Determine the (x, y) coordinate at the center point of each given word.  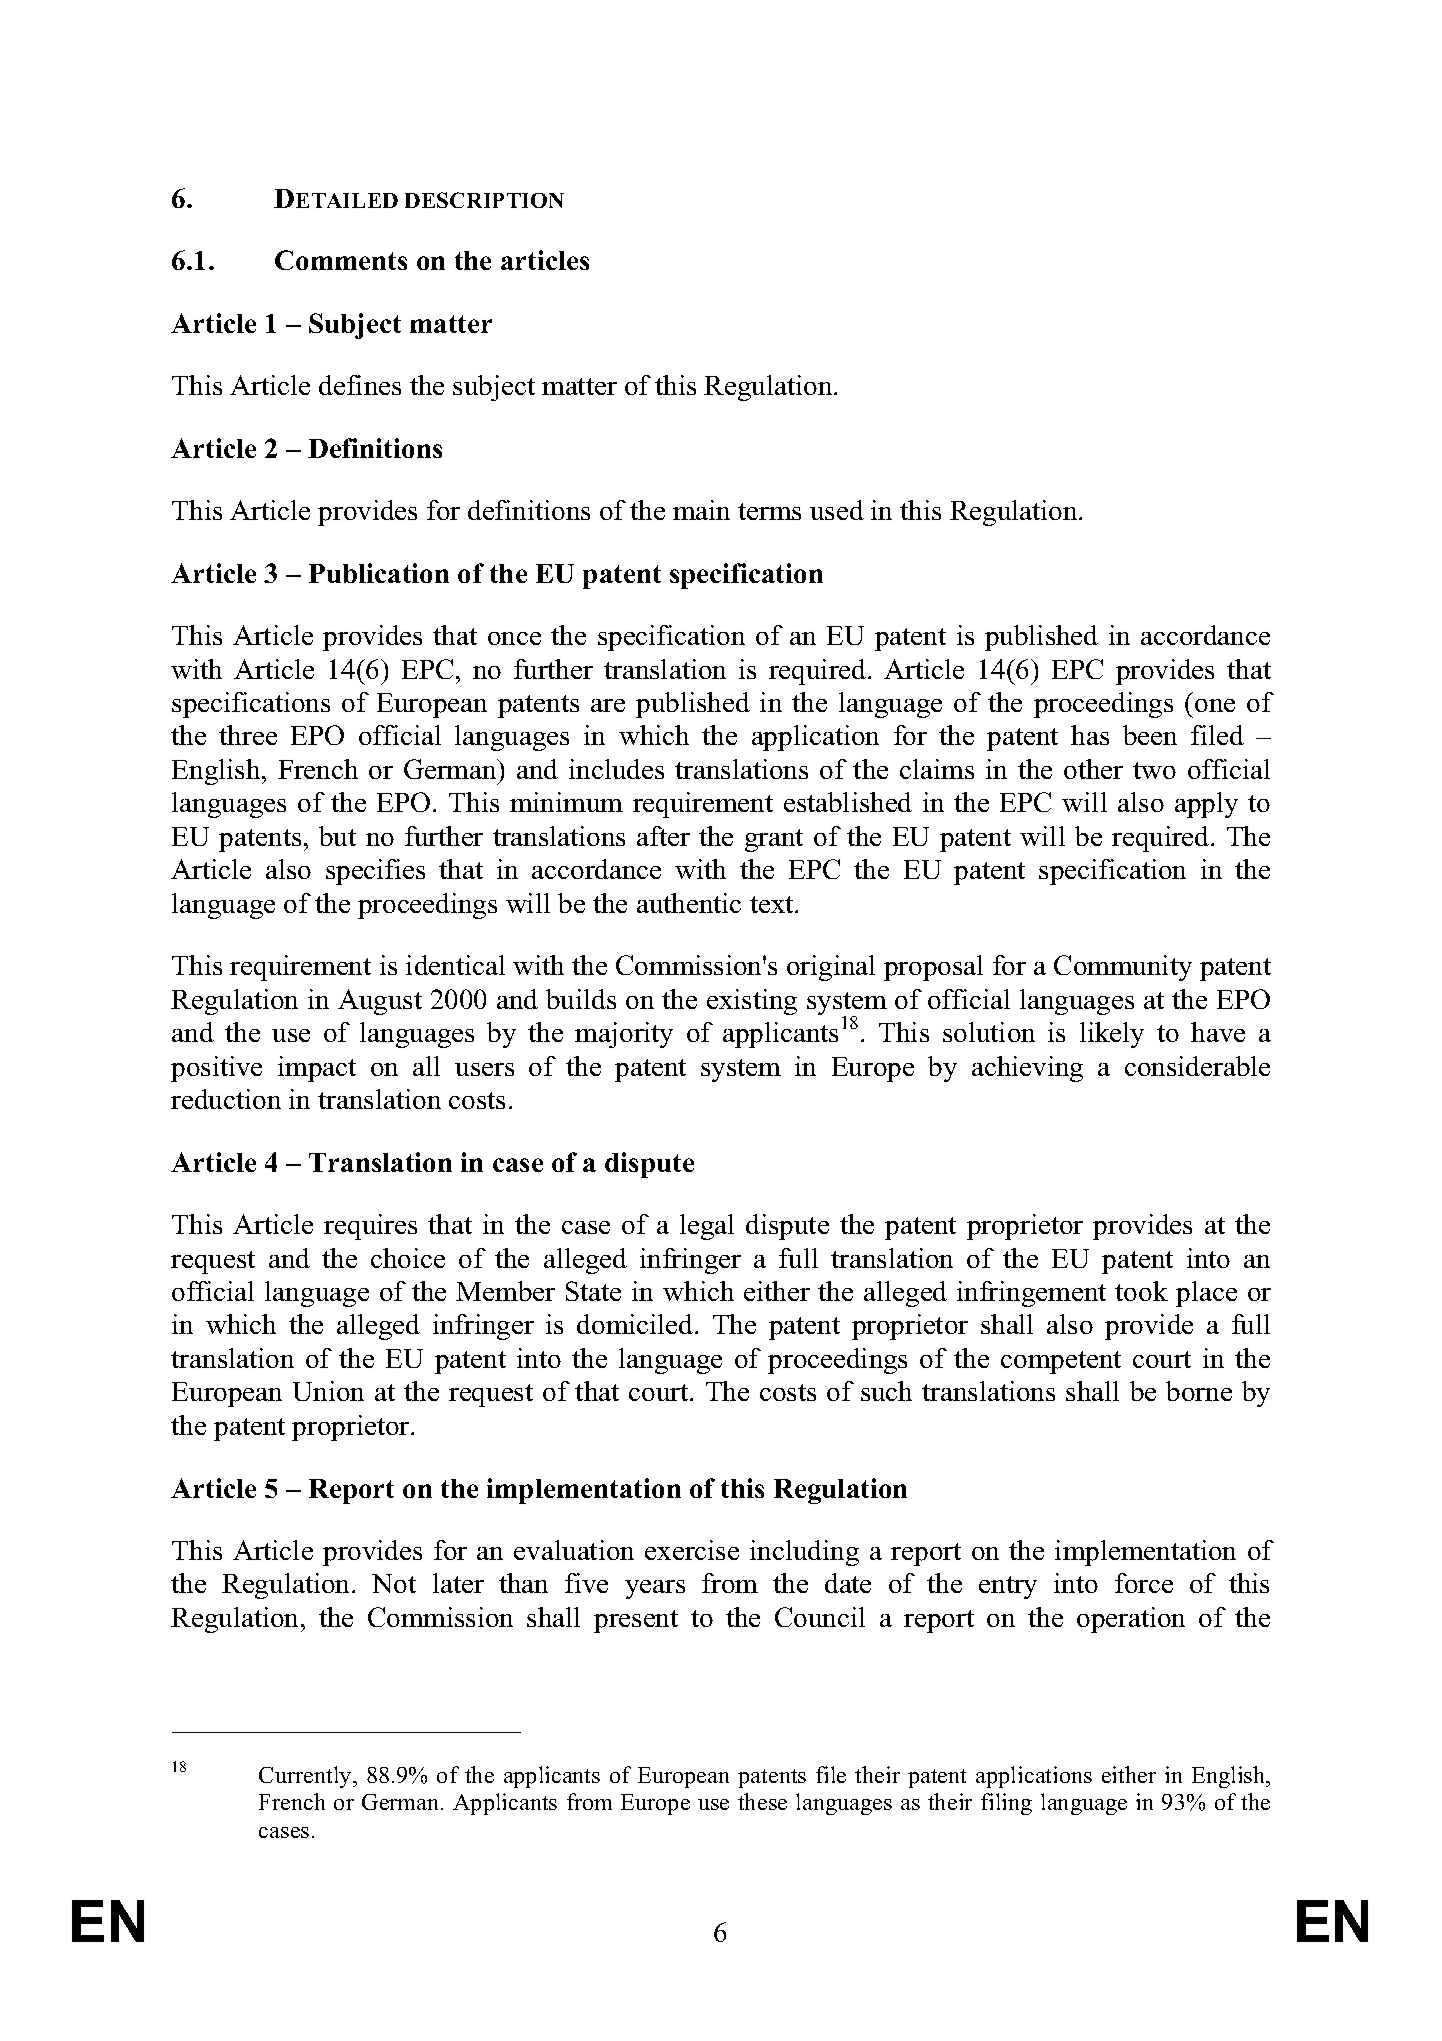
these (762, 1801)
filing (1006, 1804)
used (837, 510)
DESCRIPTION (484, 200)
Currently (306, 1777)
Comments (341, 260)
